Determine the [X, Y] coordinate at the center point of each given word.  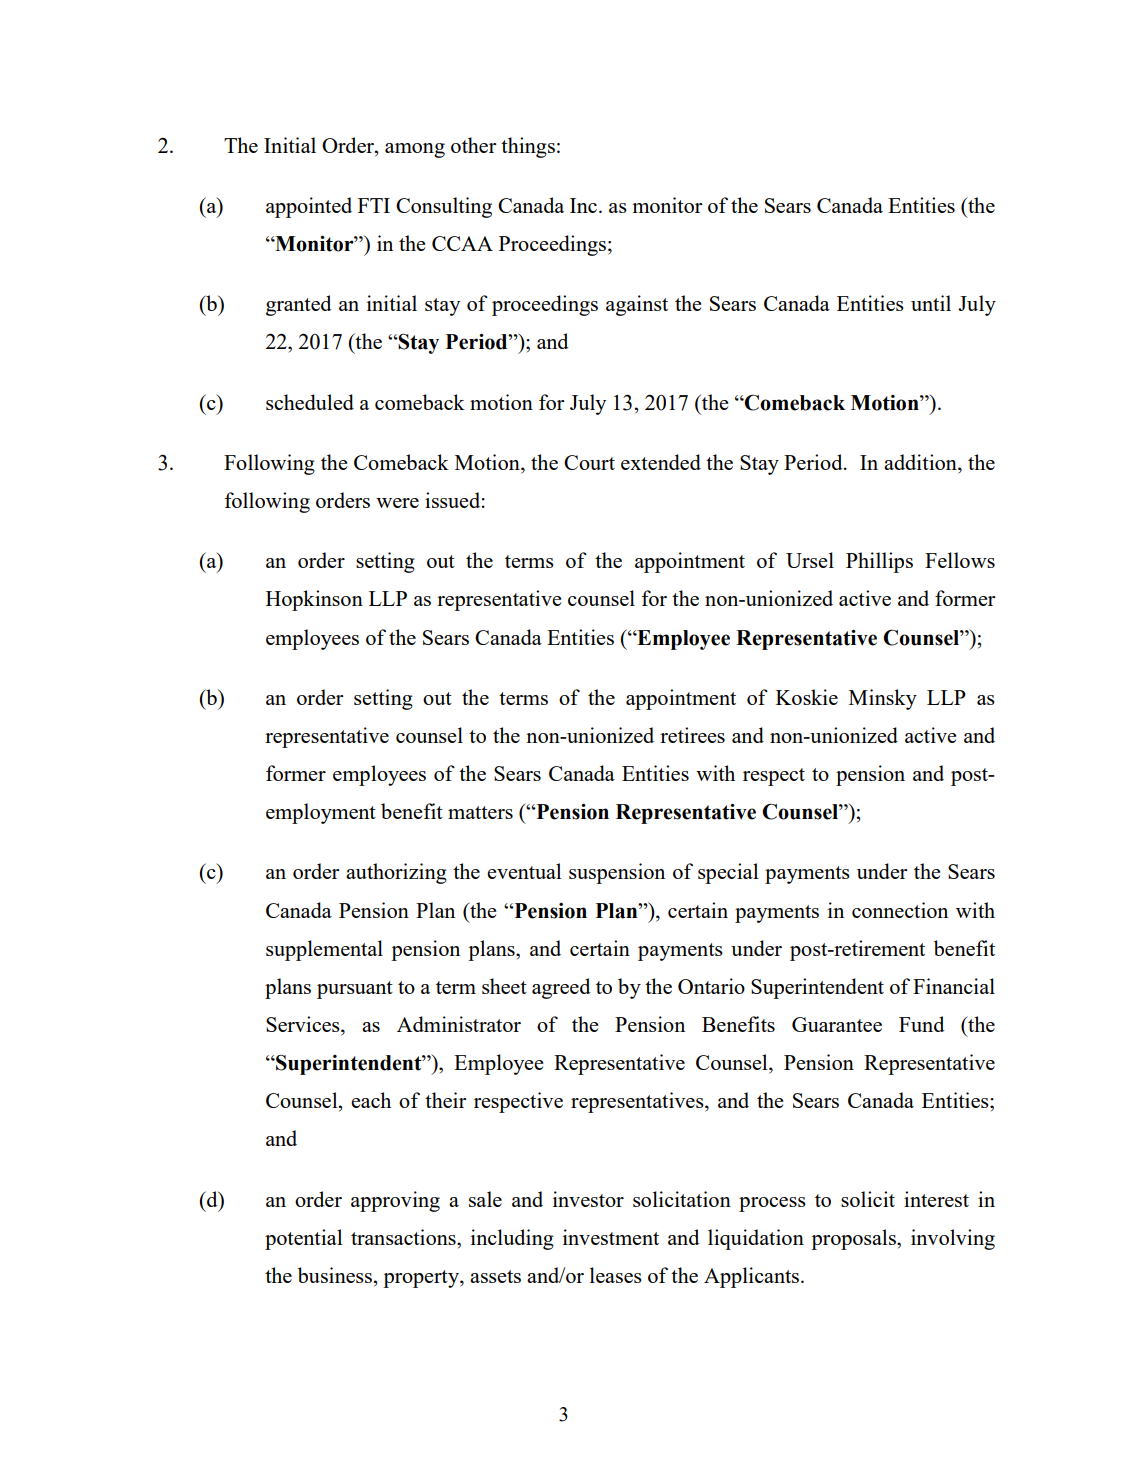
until [931, 303]
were [397, 503]
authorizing [396, 873]
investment [611, 1237]
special [728, 873]
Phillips [879, 562]
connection [900, 910]
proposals [854, 1239]
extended [661, 462]
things [528, 147]
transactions [404, 1237]
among [415, 150]
